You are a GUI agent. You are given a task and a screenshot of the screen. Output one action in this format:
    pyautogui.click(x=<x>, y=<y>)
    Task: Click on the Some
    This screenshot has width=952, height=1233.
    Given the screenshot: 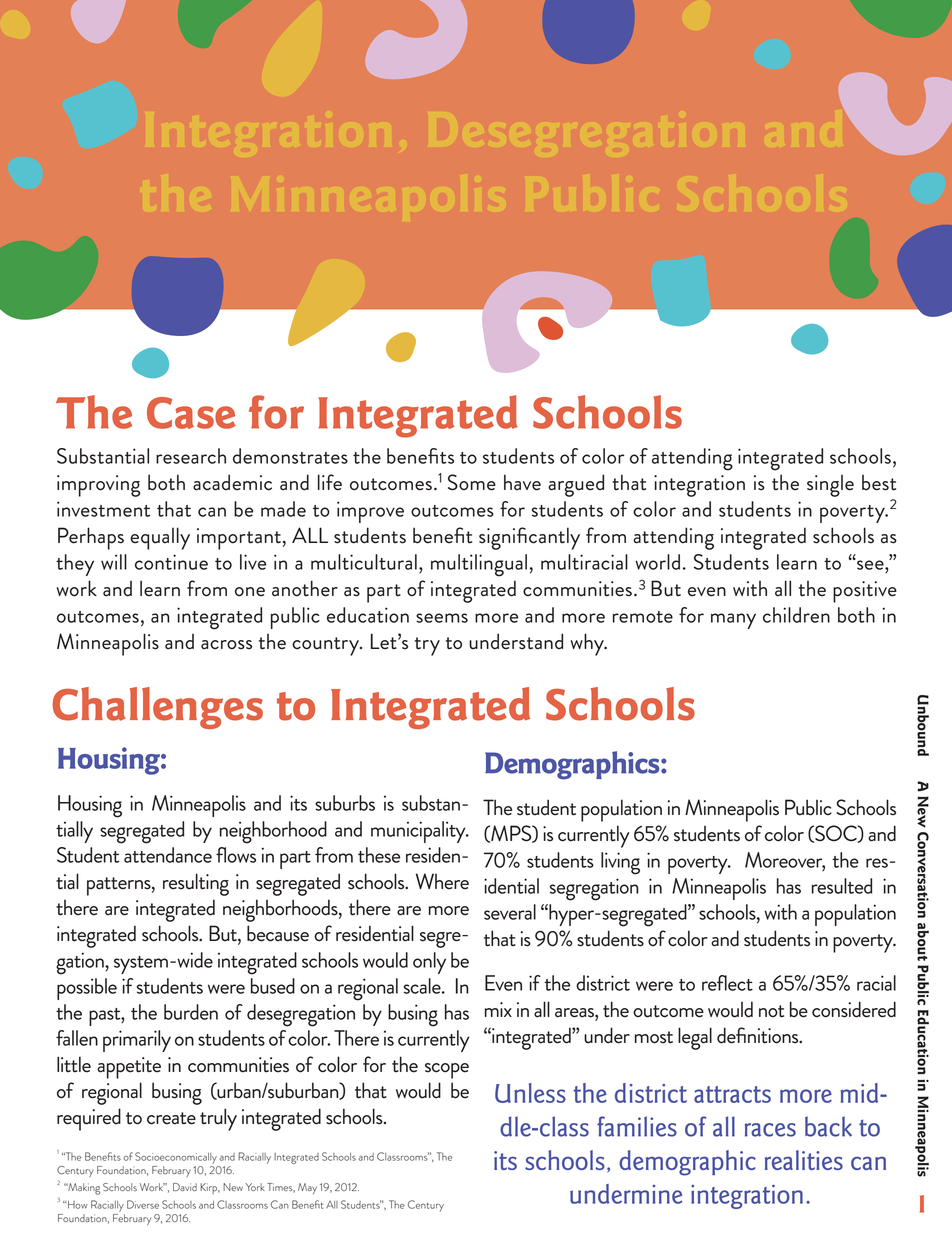 What is the action you would take?
    pyautogui.click(x=472, y=482)
